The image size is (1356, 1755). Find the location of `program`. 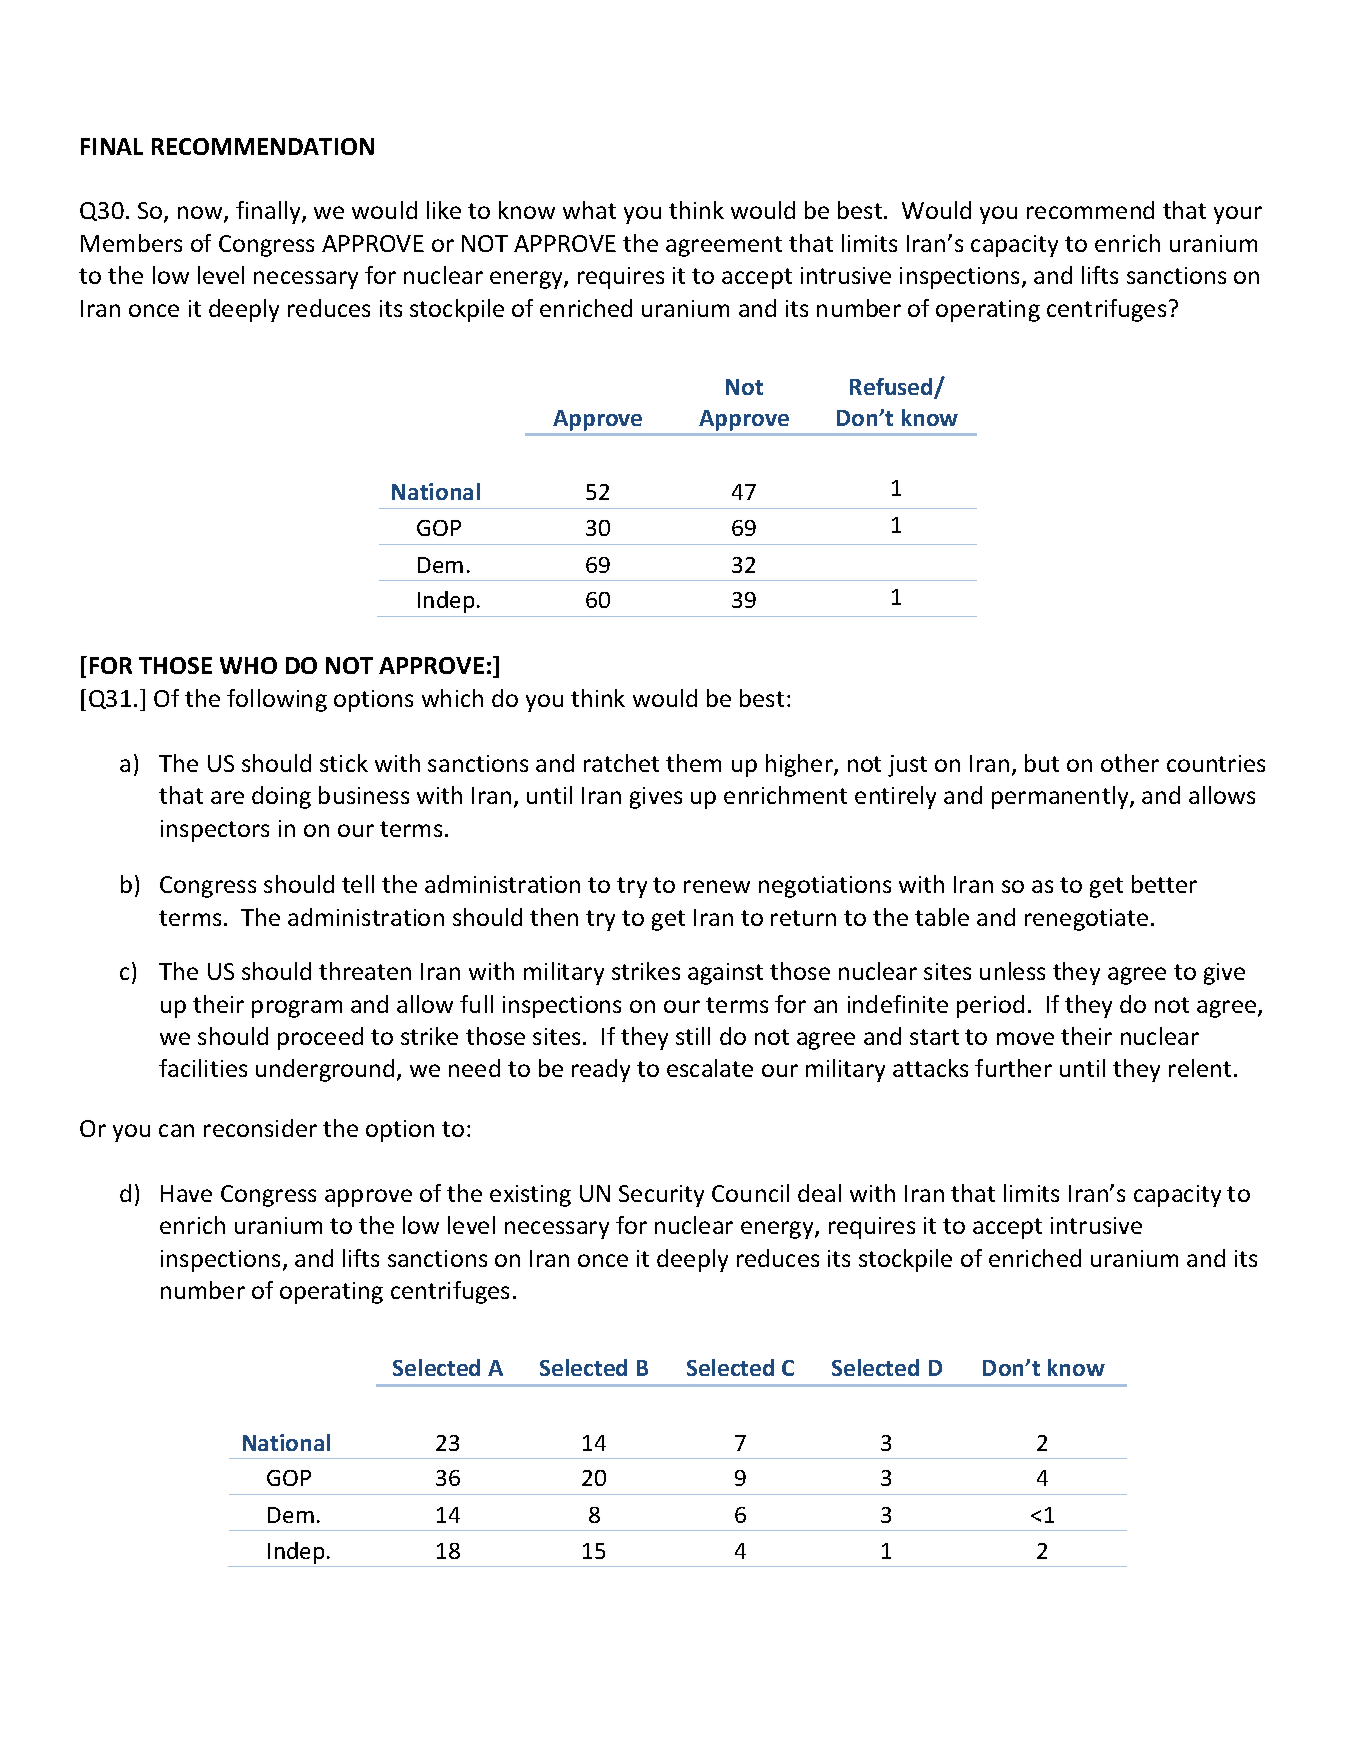

program is located at coordinates (297, 1009).
